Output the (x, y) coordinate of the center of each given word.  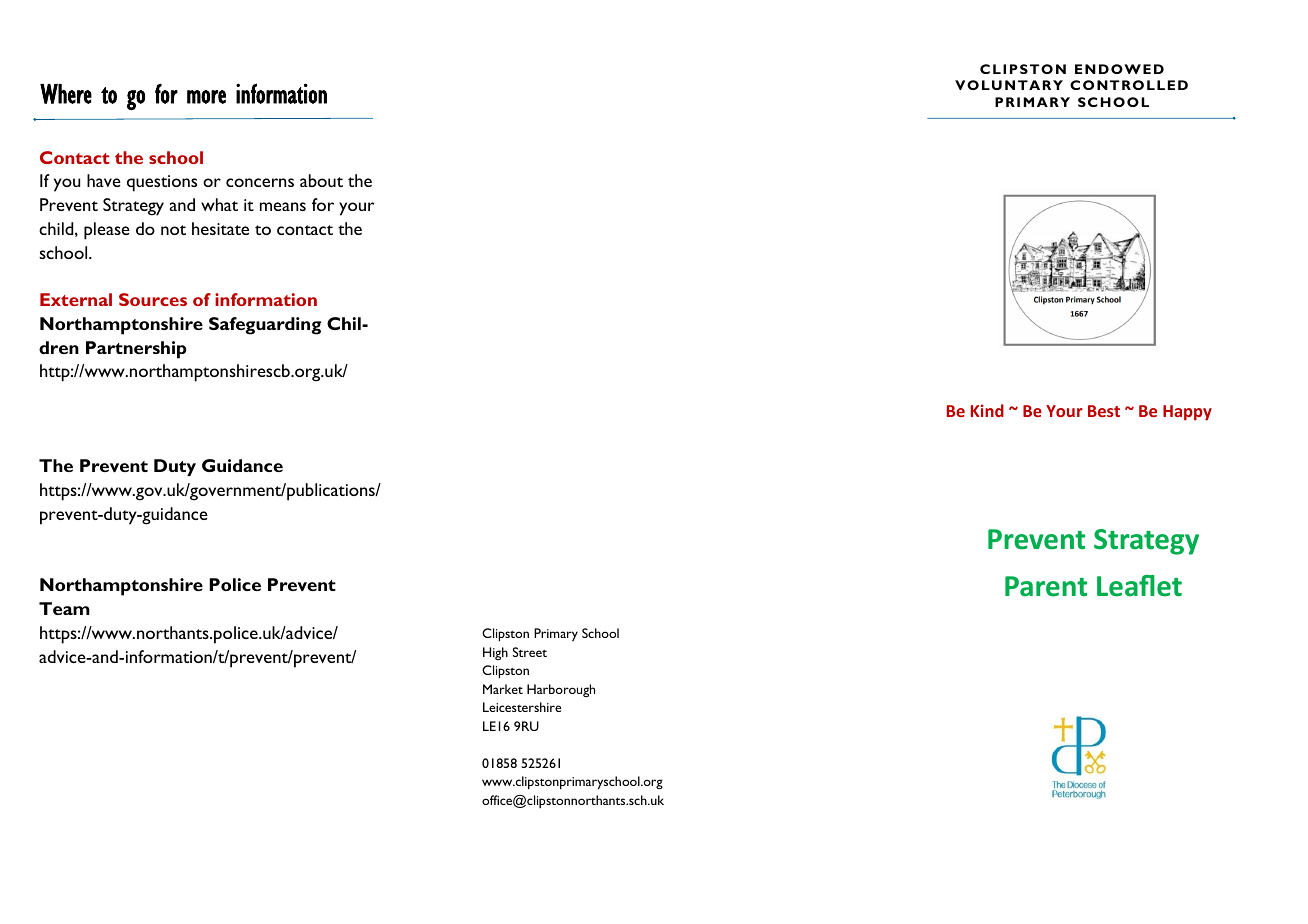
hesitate (220, 228)
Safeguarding (265, 326)
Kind (987, 410)
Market (503, 689)
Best (1104, 411)
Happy (1187, 413)
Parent (1046, 586)
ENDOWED (1119, 69)
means (283, 206)
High (495, 653)
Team (64, 608)
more (206, 97)
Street (530, 652)
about (321, 180)
